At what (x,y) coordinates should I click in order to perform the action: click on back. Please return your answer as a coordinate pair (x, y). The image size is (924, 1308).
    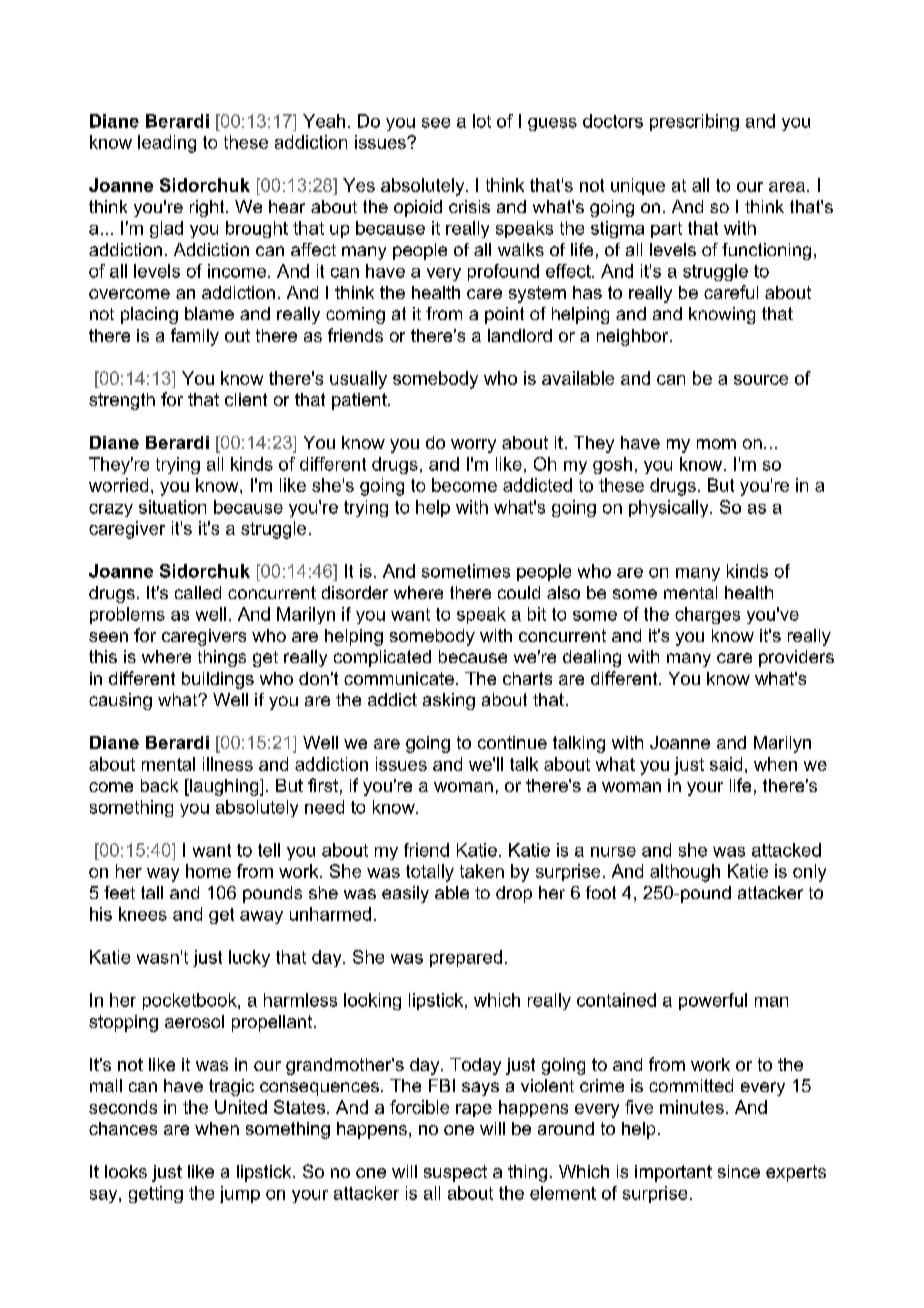
    Looking at the image, I should click on (159, 785).
